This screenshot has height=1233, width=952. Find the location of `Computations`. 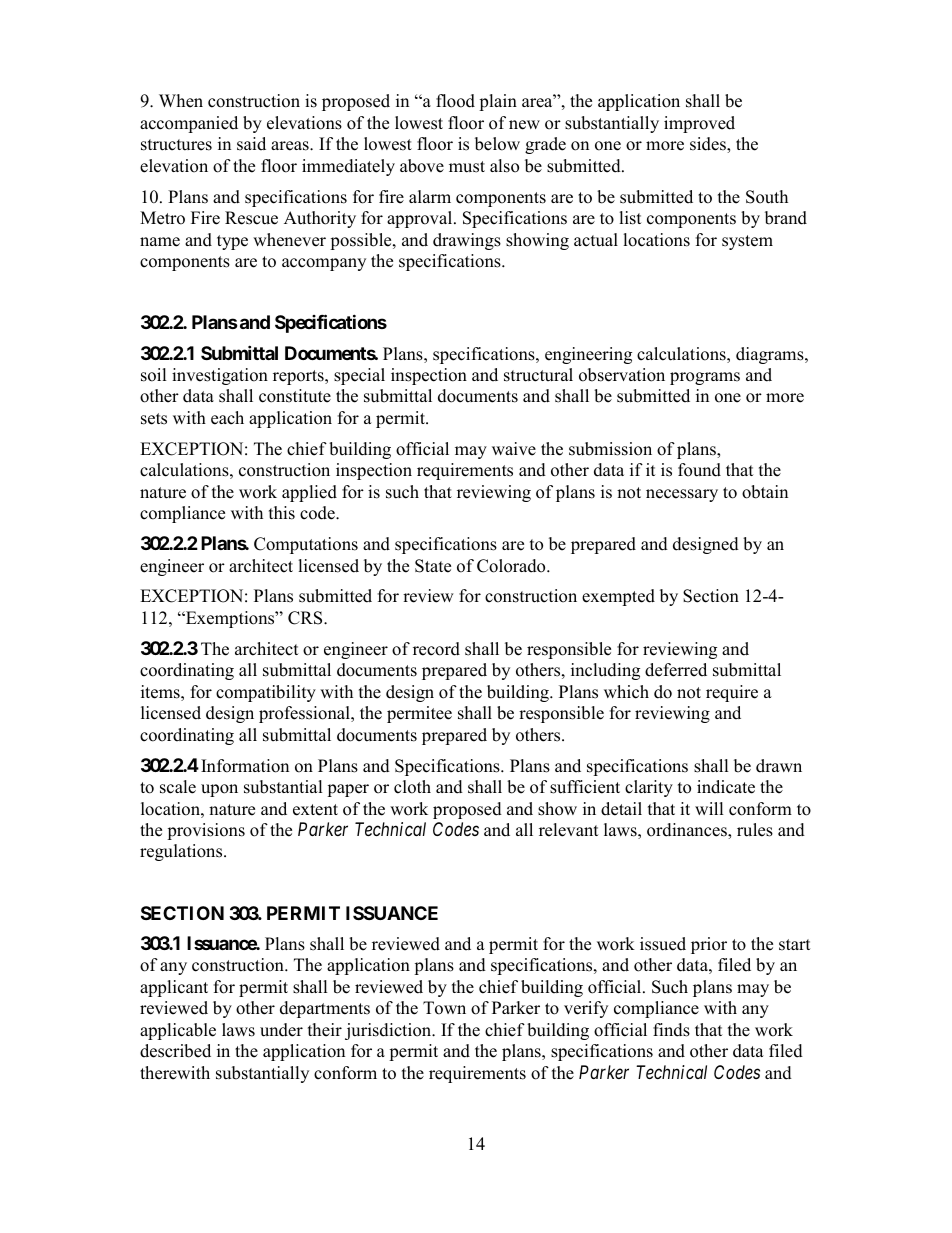

Computations is located at coordinates (306, 545).
